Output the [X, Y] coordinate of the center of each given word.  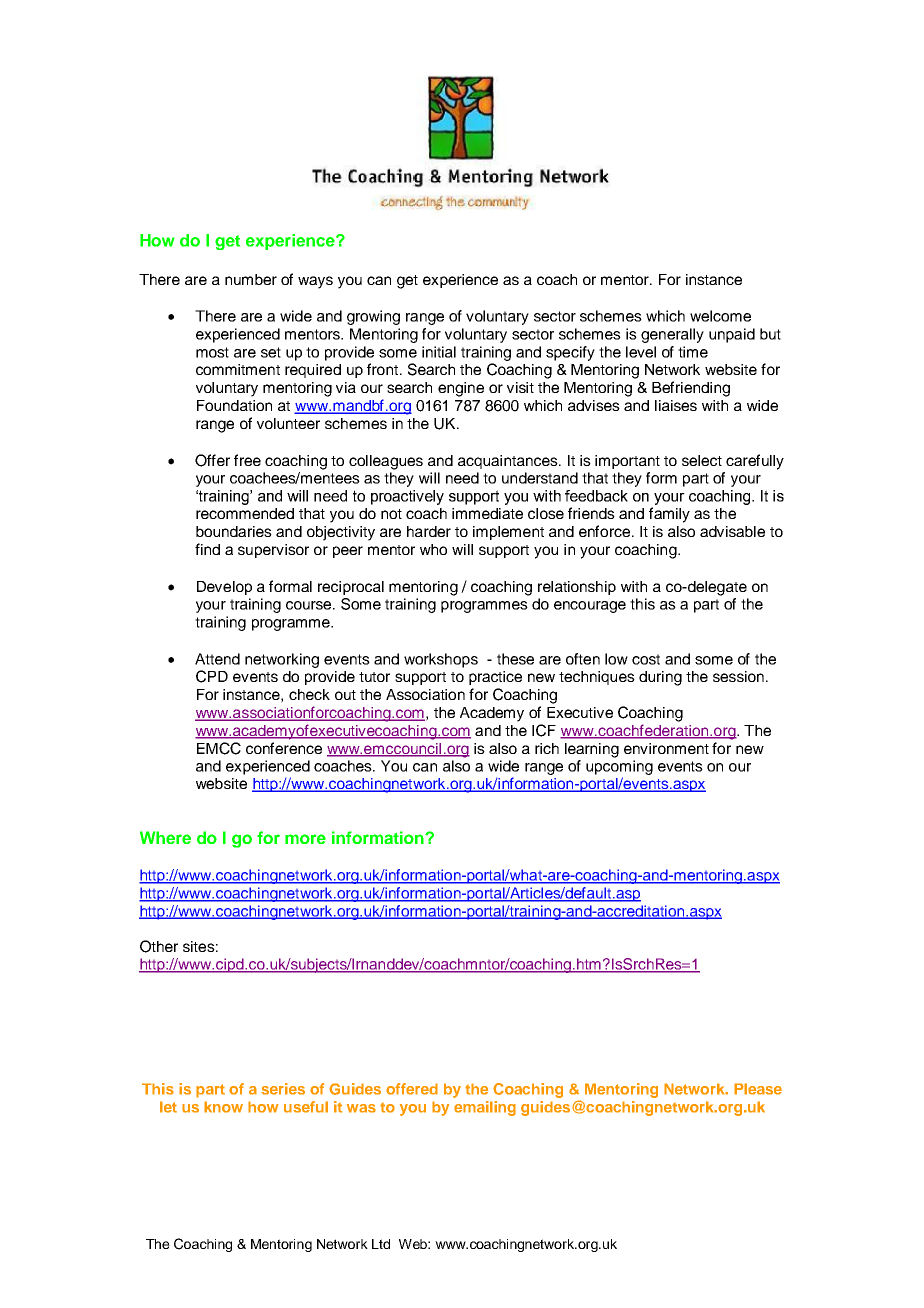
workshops [441, 660]
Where [165, 837]
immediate [487, 513]
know [223, 1107]
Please [758, 1089]
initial [439, 352]
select [702, 460]
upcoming [619, 767]
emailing [485, 1108]
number [251, 279]
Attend [217, 659]
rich [547, 748]
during [660, 678]
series [283, 1089]
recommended [245, 513]
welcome [720, 316]
